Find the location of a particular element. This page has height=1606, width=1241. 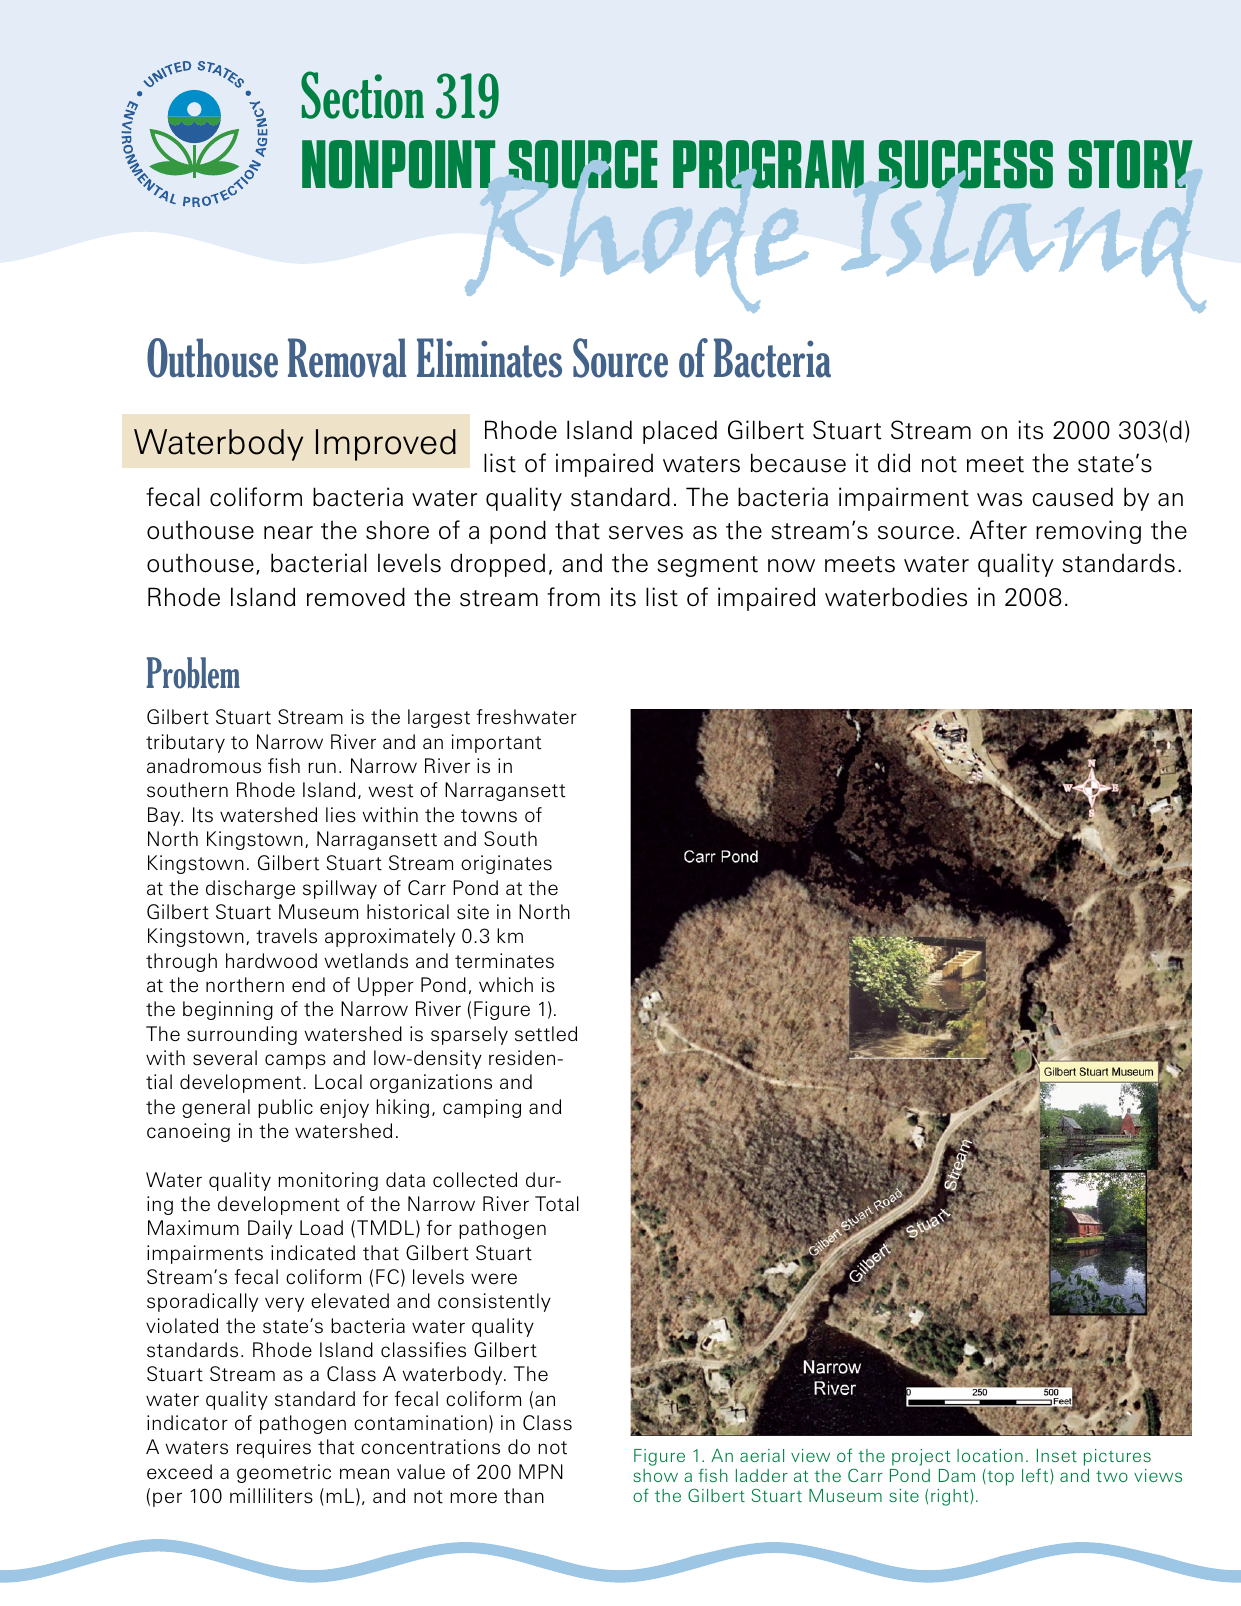

public is located at coordinates (285, 1108).
